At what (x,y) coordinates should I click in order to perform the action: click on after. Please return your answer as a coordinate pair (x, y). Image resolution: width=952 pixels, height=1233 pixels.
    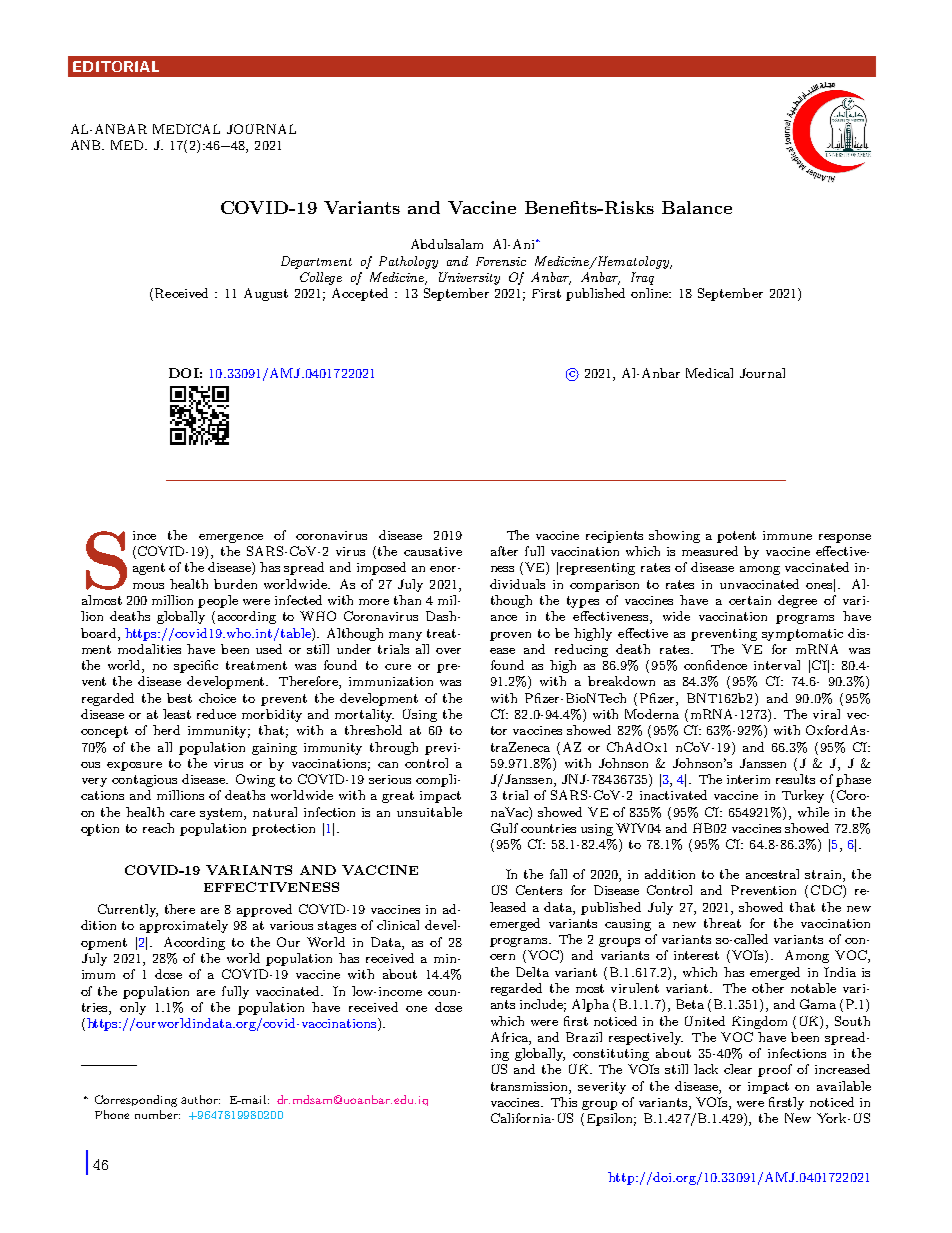
    Looking at the image, I should click on (504, 551).
